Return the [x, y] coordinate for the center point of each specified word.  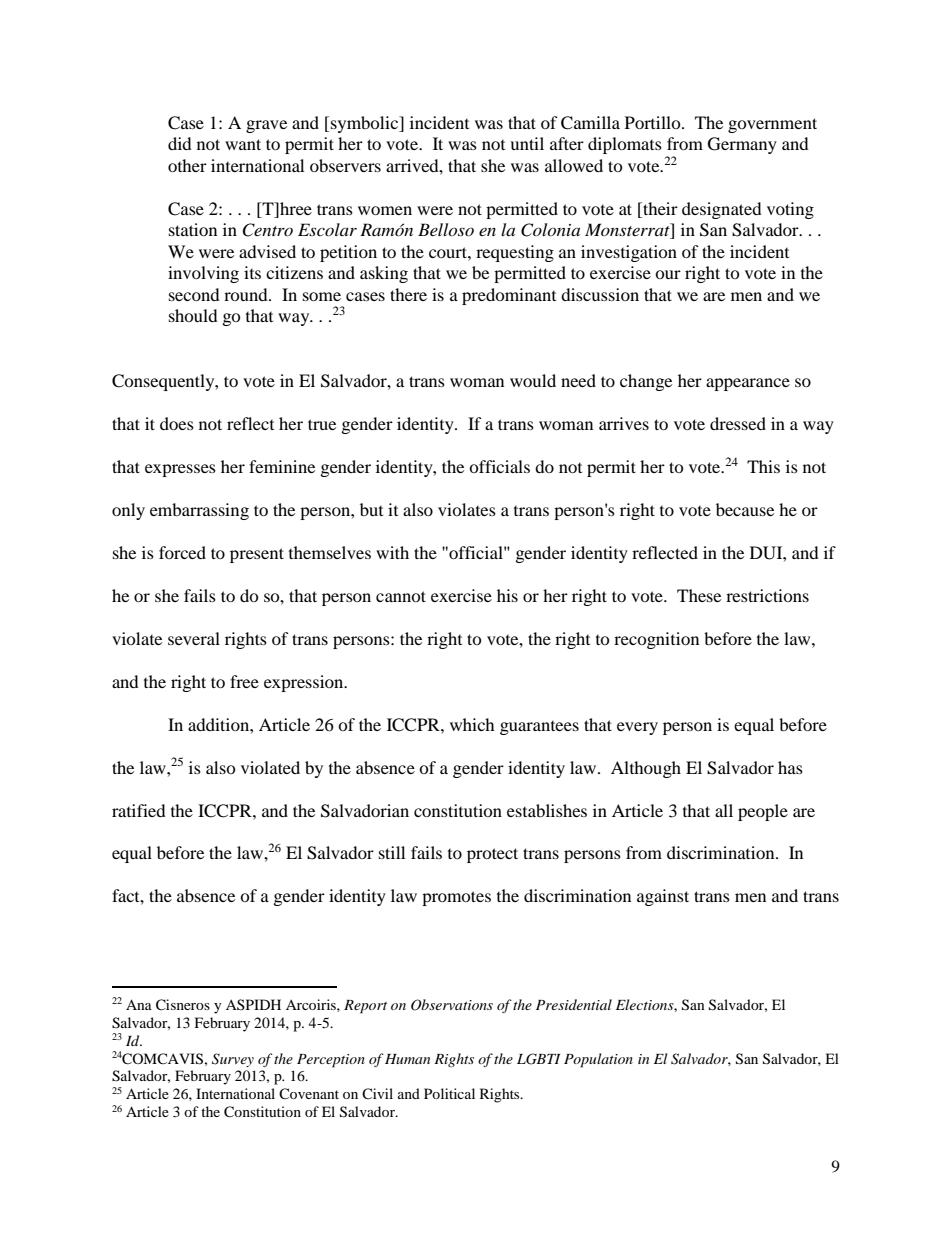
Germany [742, 145]
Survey [233, 1060]
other [187, 165]
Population [598, 1060]
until [527, 143]
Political [449, 1093]
